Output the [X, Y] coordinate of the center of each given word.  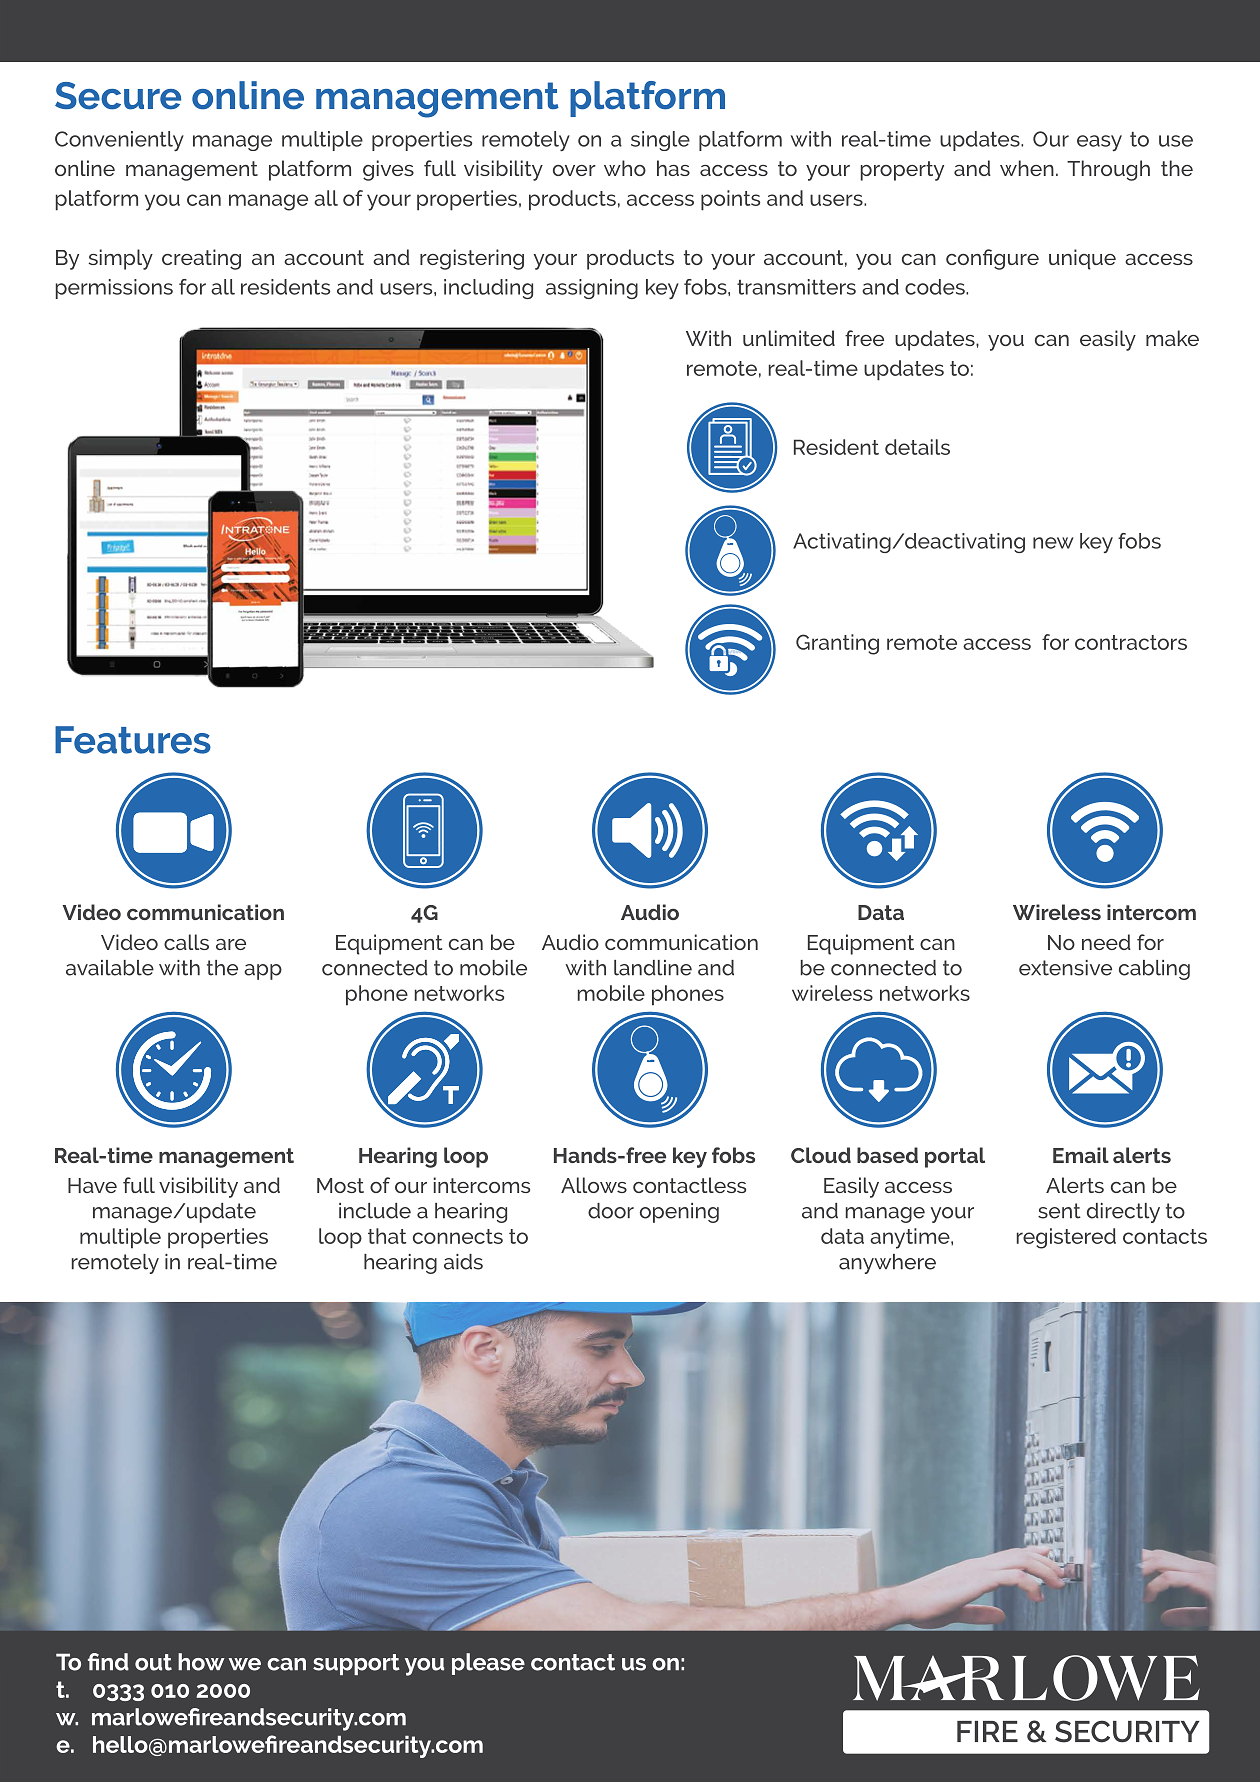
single [660, 141]
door [611, 1211]
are [231, 944]
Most [340, 1185]
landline [653, 968]
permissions [114, 289]
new [1053, 543]
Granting [837, 644]
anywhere [887, 1264]
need [1106, 942]
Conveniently [119, 141]
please [488, 1664]
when [1027, 168]
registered [1066, 1238]
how [201, 1662]
